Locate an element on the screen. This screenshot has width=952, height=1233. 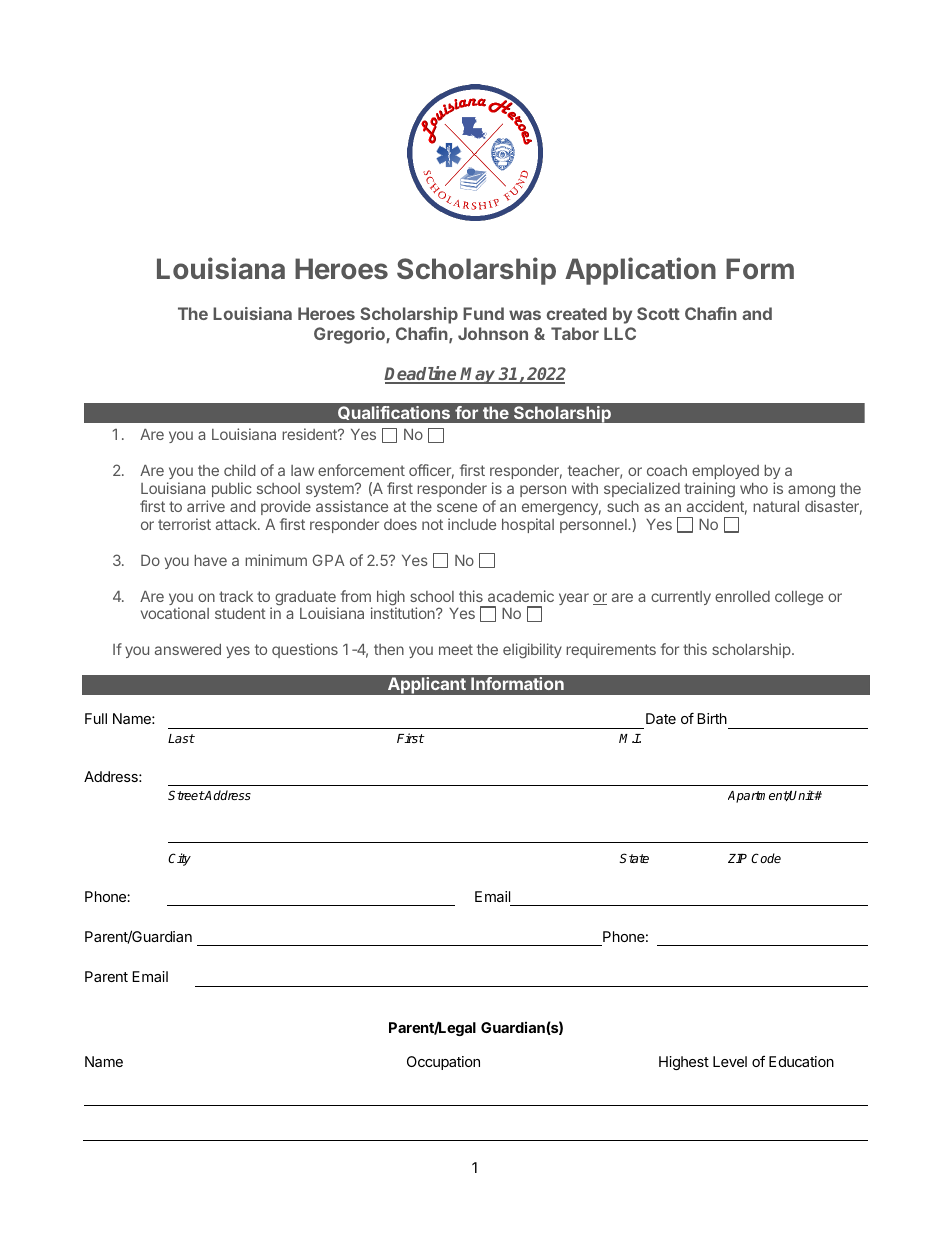
Occupation is located at coordinates (443, 1063).
